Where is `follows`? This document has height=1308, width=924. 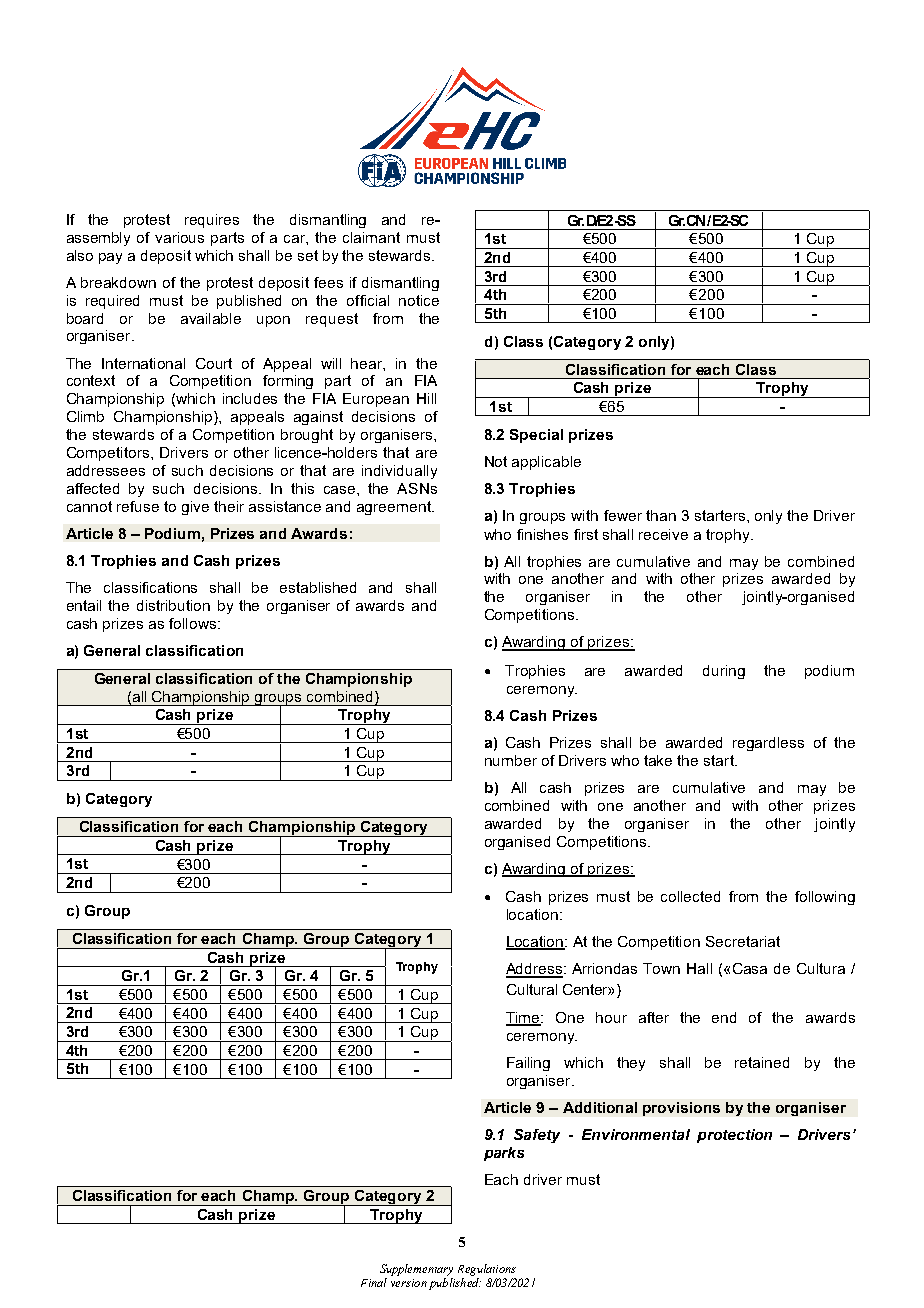 follows is located at coordinates (194, 623).
